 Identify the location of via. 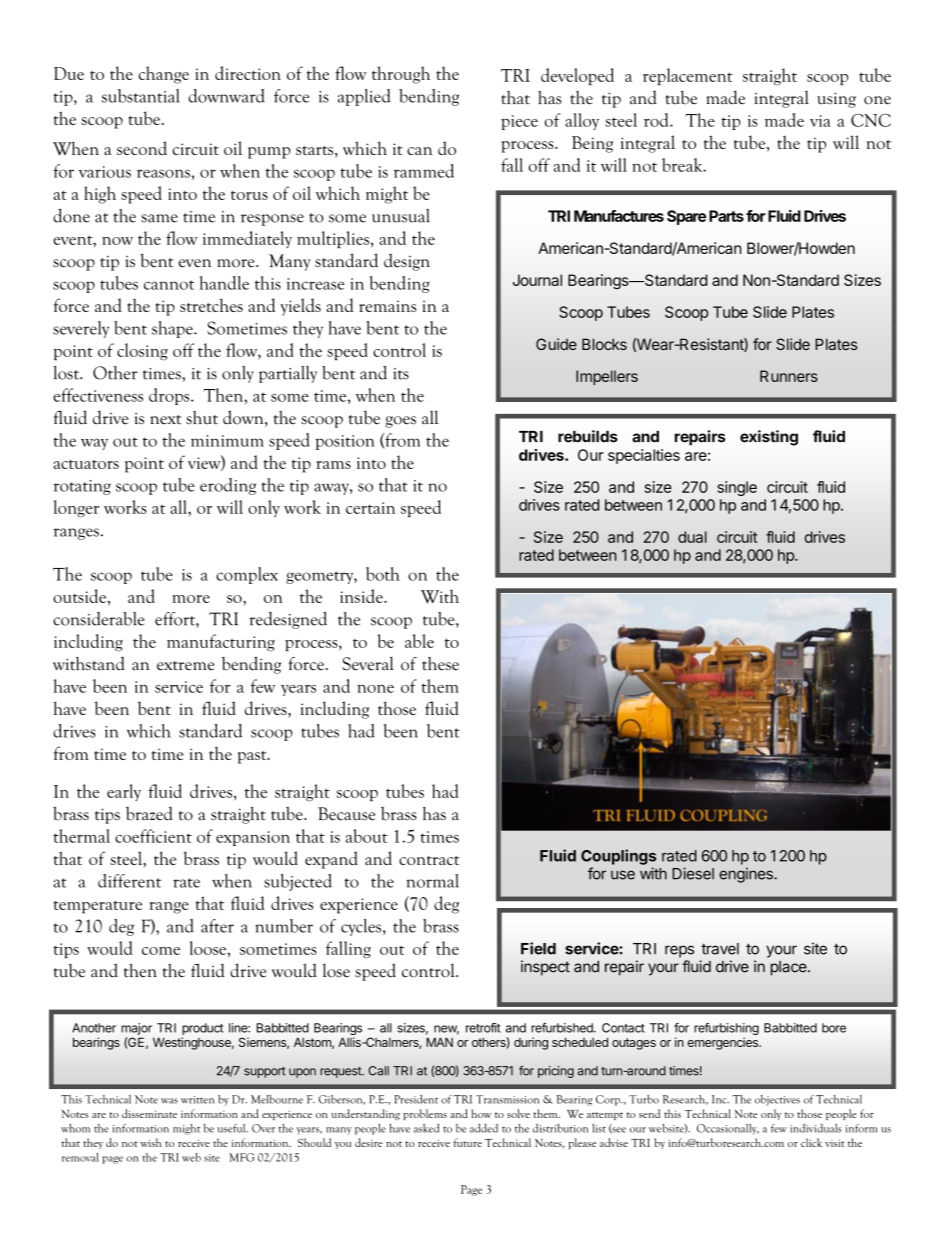
(820, 121).
